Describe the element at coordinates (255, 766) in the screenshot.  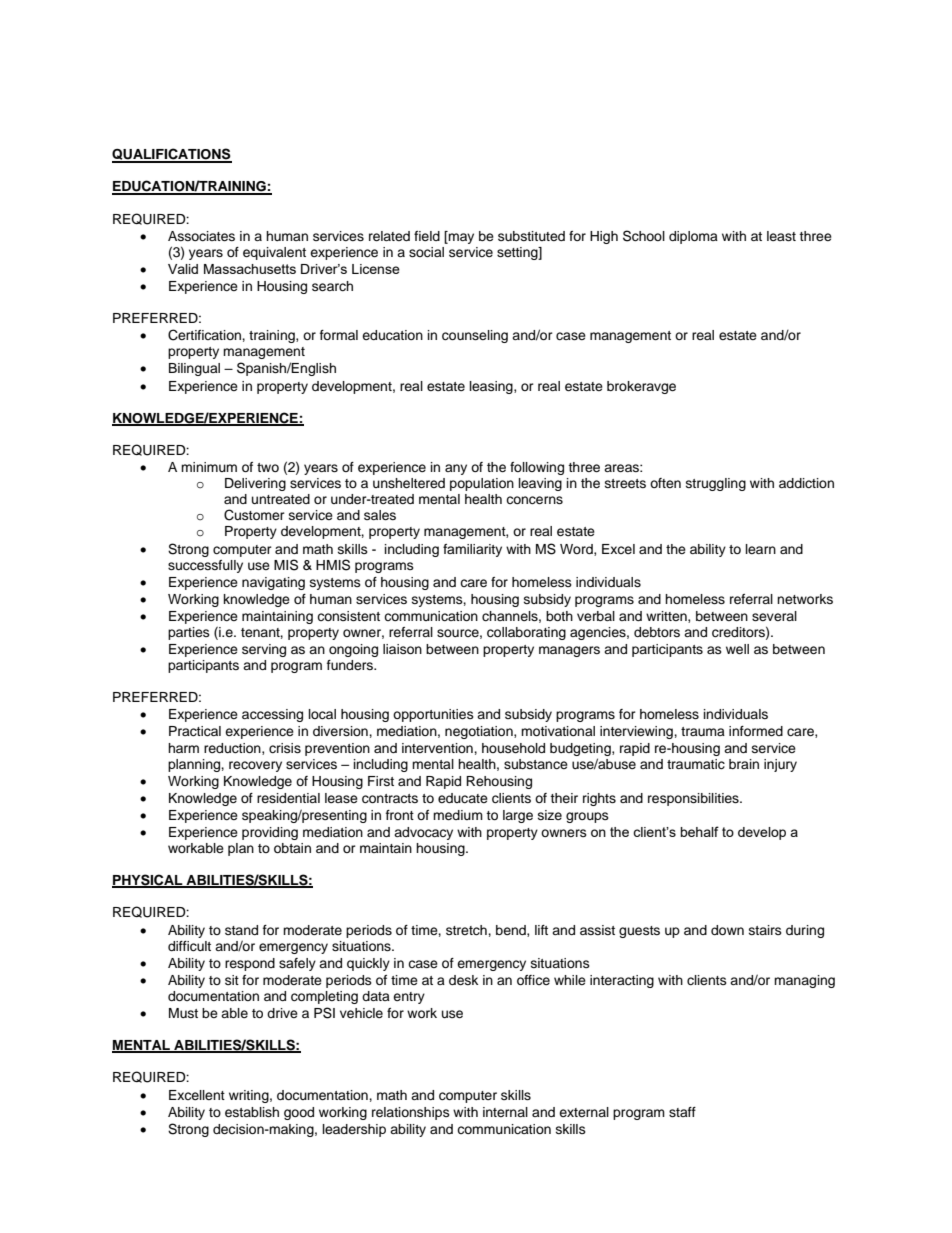
I see `recovery` at that location.
